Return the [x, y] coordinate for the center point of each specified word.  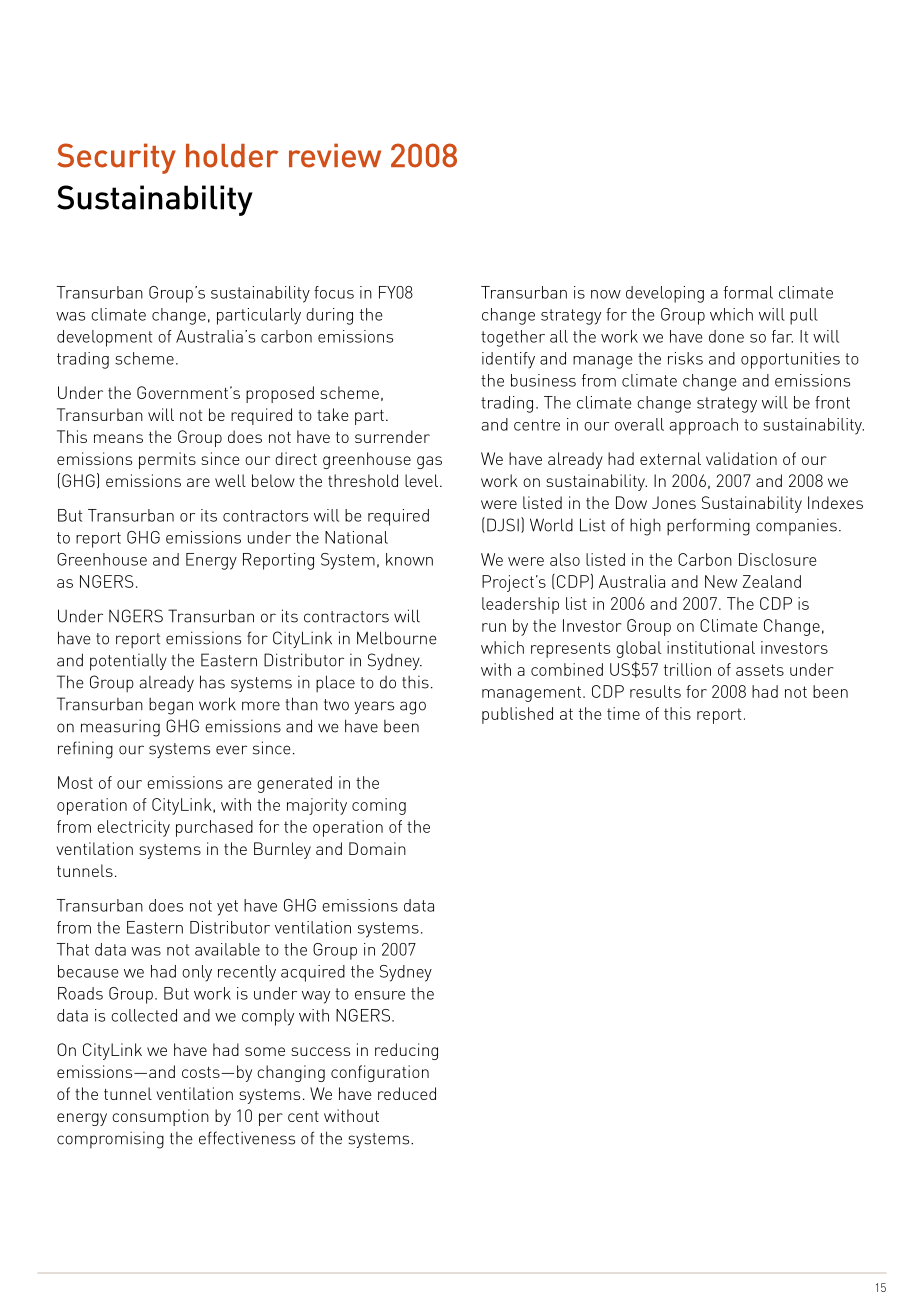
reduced [407, 1093]
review [335, 155]
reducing [406, 1051]
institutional [711, 647]
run [494, 627]
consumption [160, 1117]
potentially [128, 662]
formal [748, 292]
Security [116, 158]
